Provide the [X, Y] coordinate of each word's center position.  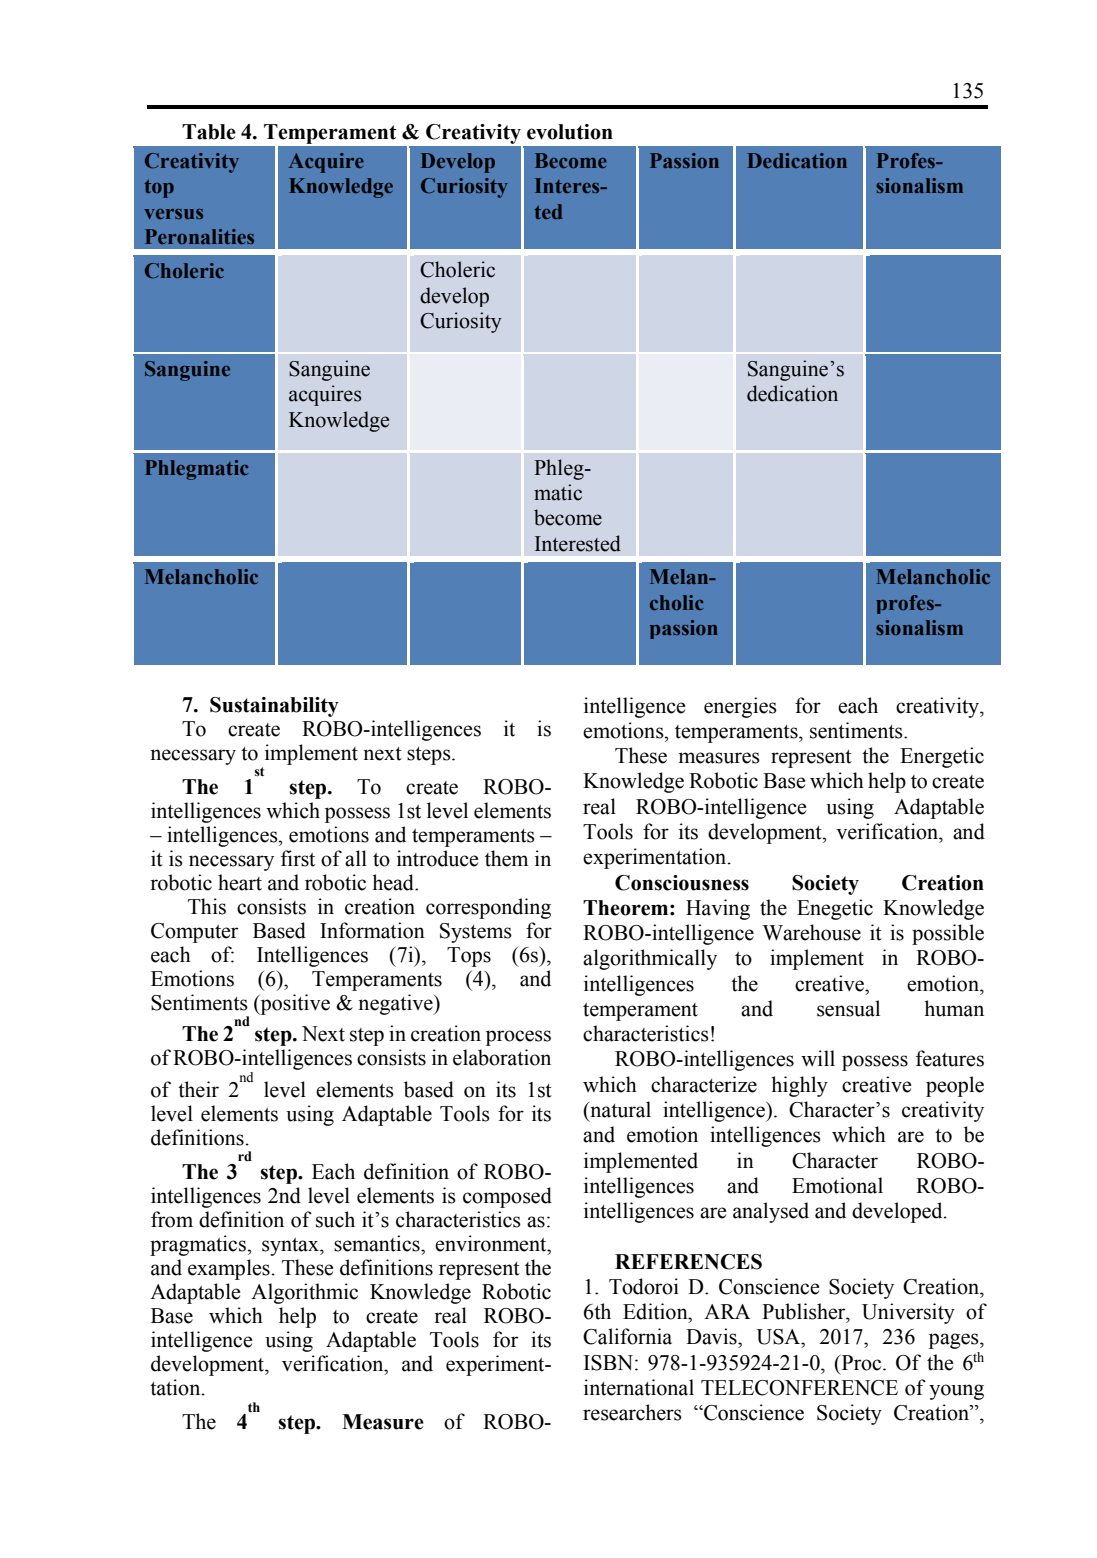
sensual [848, 1008]
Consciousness [682, 883]
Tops [469, 957]
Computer [194, 933]
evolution [570, 132]
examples [229, 1269]
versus [173, 214]
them [506, 858]
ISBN [610, 1363]
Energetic [942, 757]
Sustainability [274, 707]
